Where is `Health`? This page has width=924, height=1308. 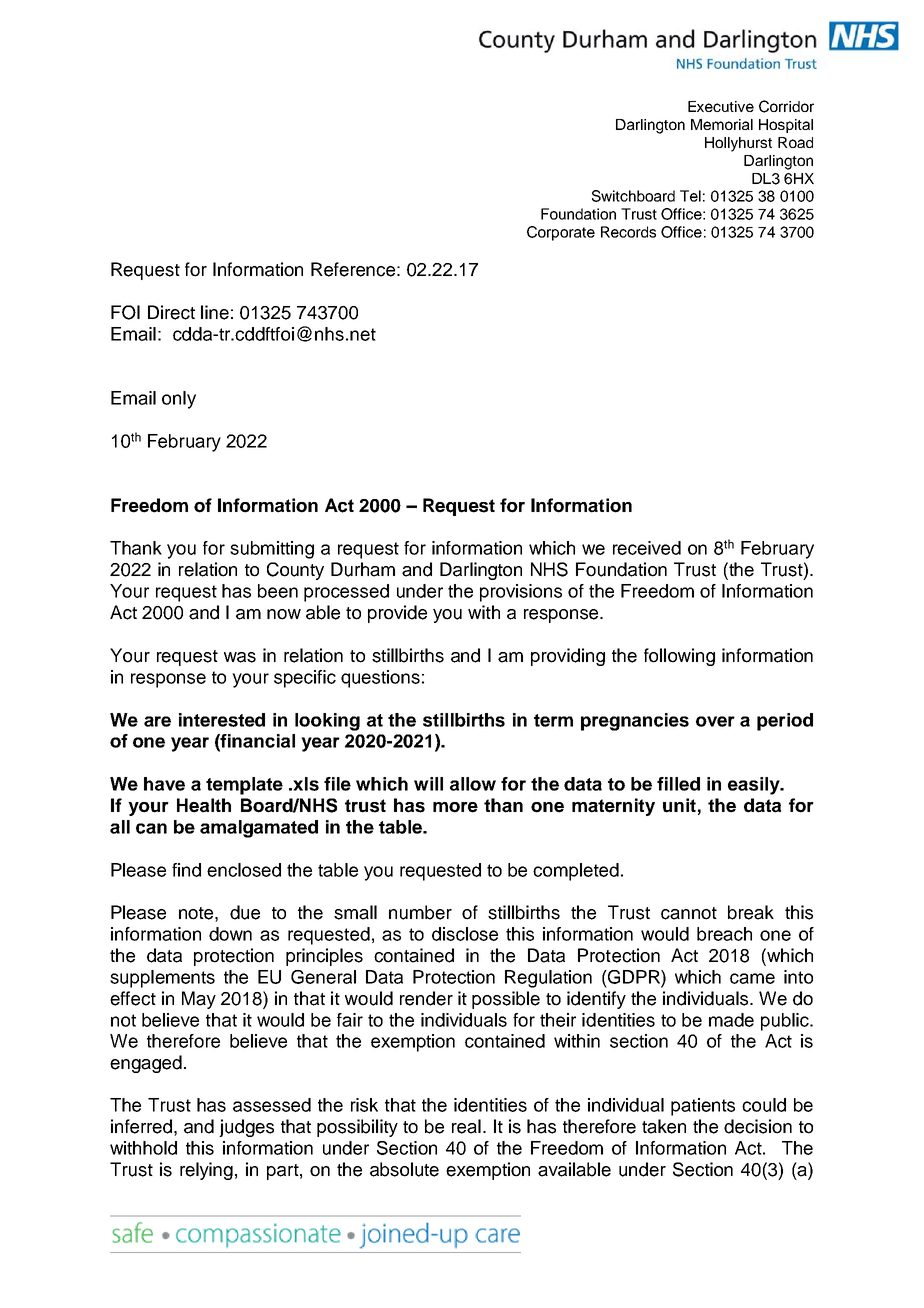
Health is located at coordinates (204, 805).
